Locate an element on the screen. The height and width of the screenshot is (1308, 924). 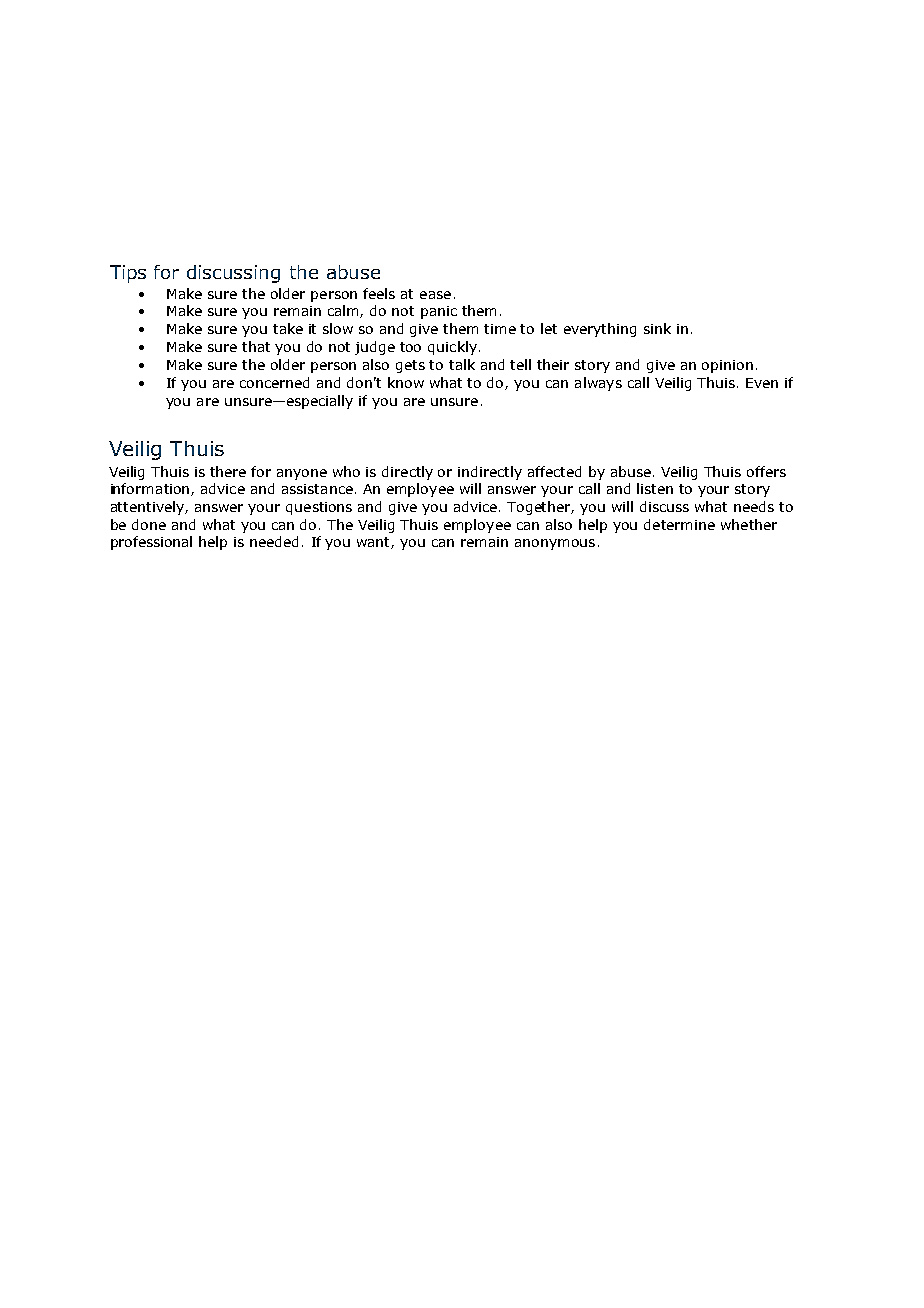
sink is located at coordinates (657, 328).
